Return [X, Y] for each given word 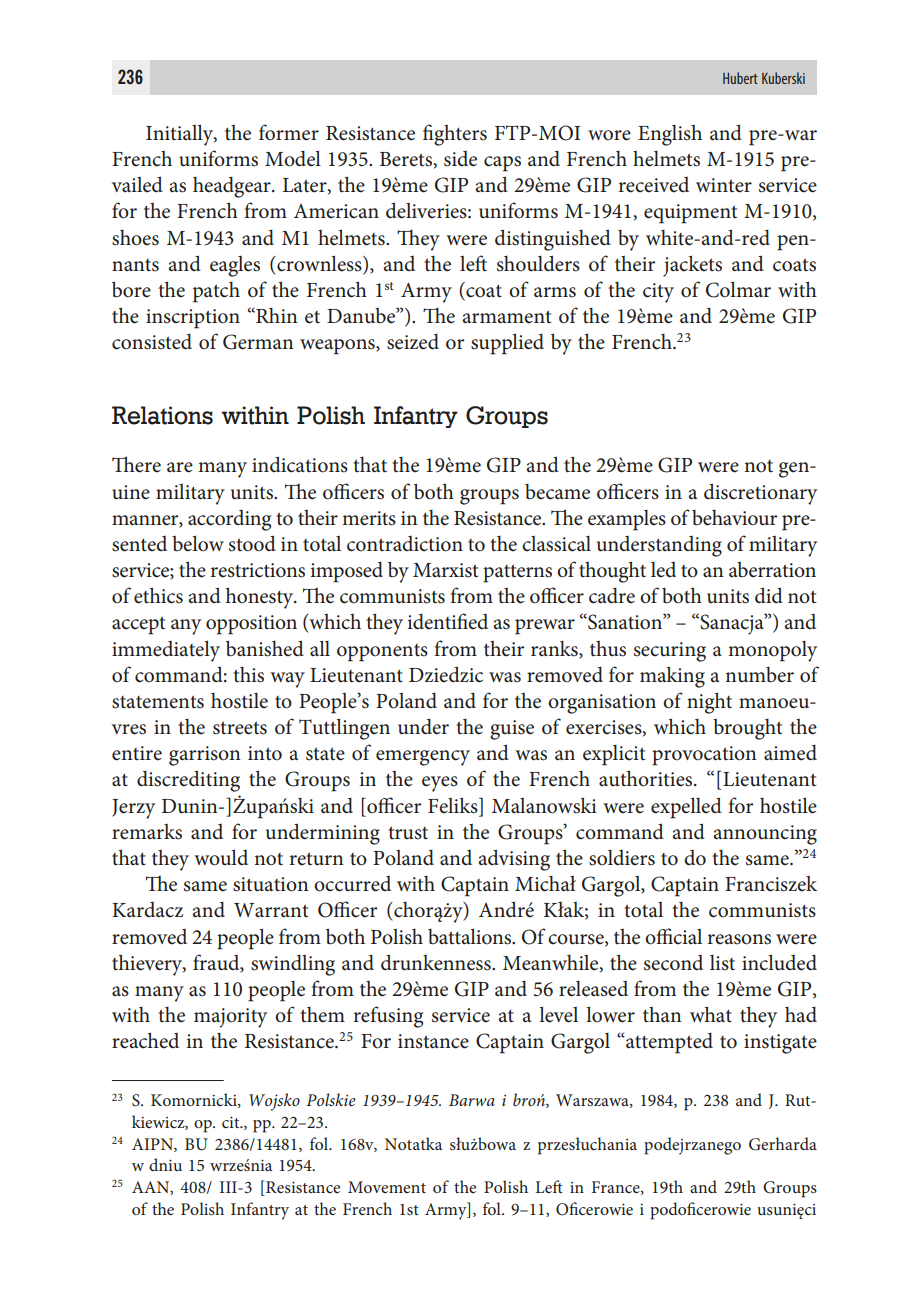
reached [145, 1040]
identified [447, 621]
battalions [471, 936]
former [289, 132]
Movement [387, 1187]
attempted [668, 1043]
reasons [739, 939]
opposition [251, 625]
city [658, 293]
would [221, 857]
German [258, 342]
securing [670, 652]
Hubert [740, 78]
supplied [507, 344]
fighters [455, 135]
